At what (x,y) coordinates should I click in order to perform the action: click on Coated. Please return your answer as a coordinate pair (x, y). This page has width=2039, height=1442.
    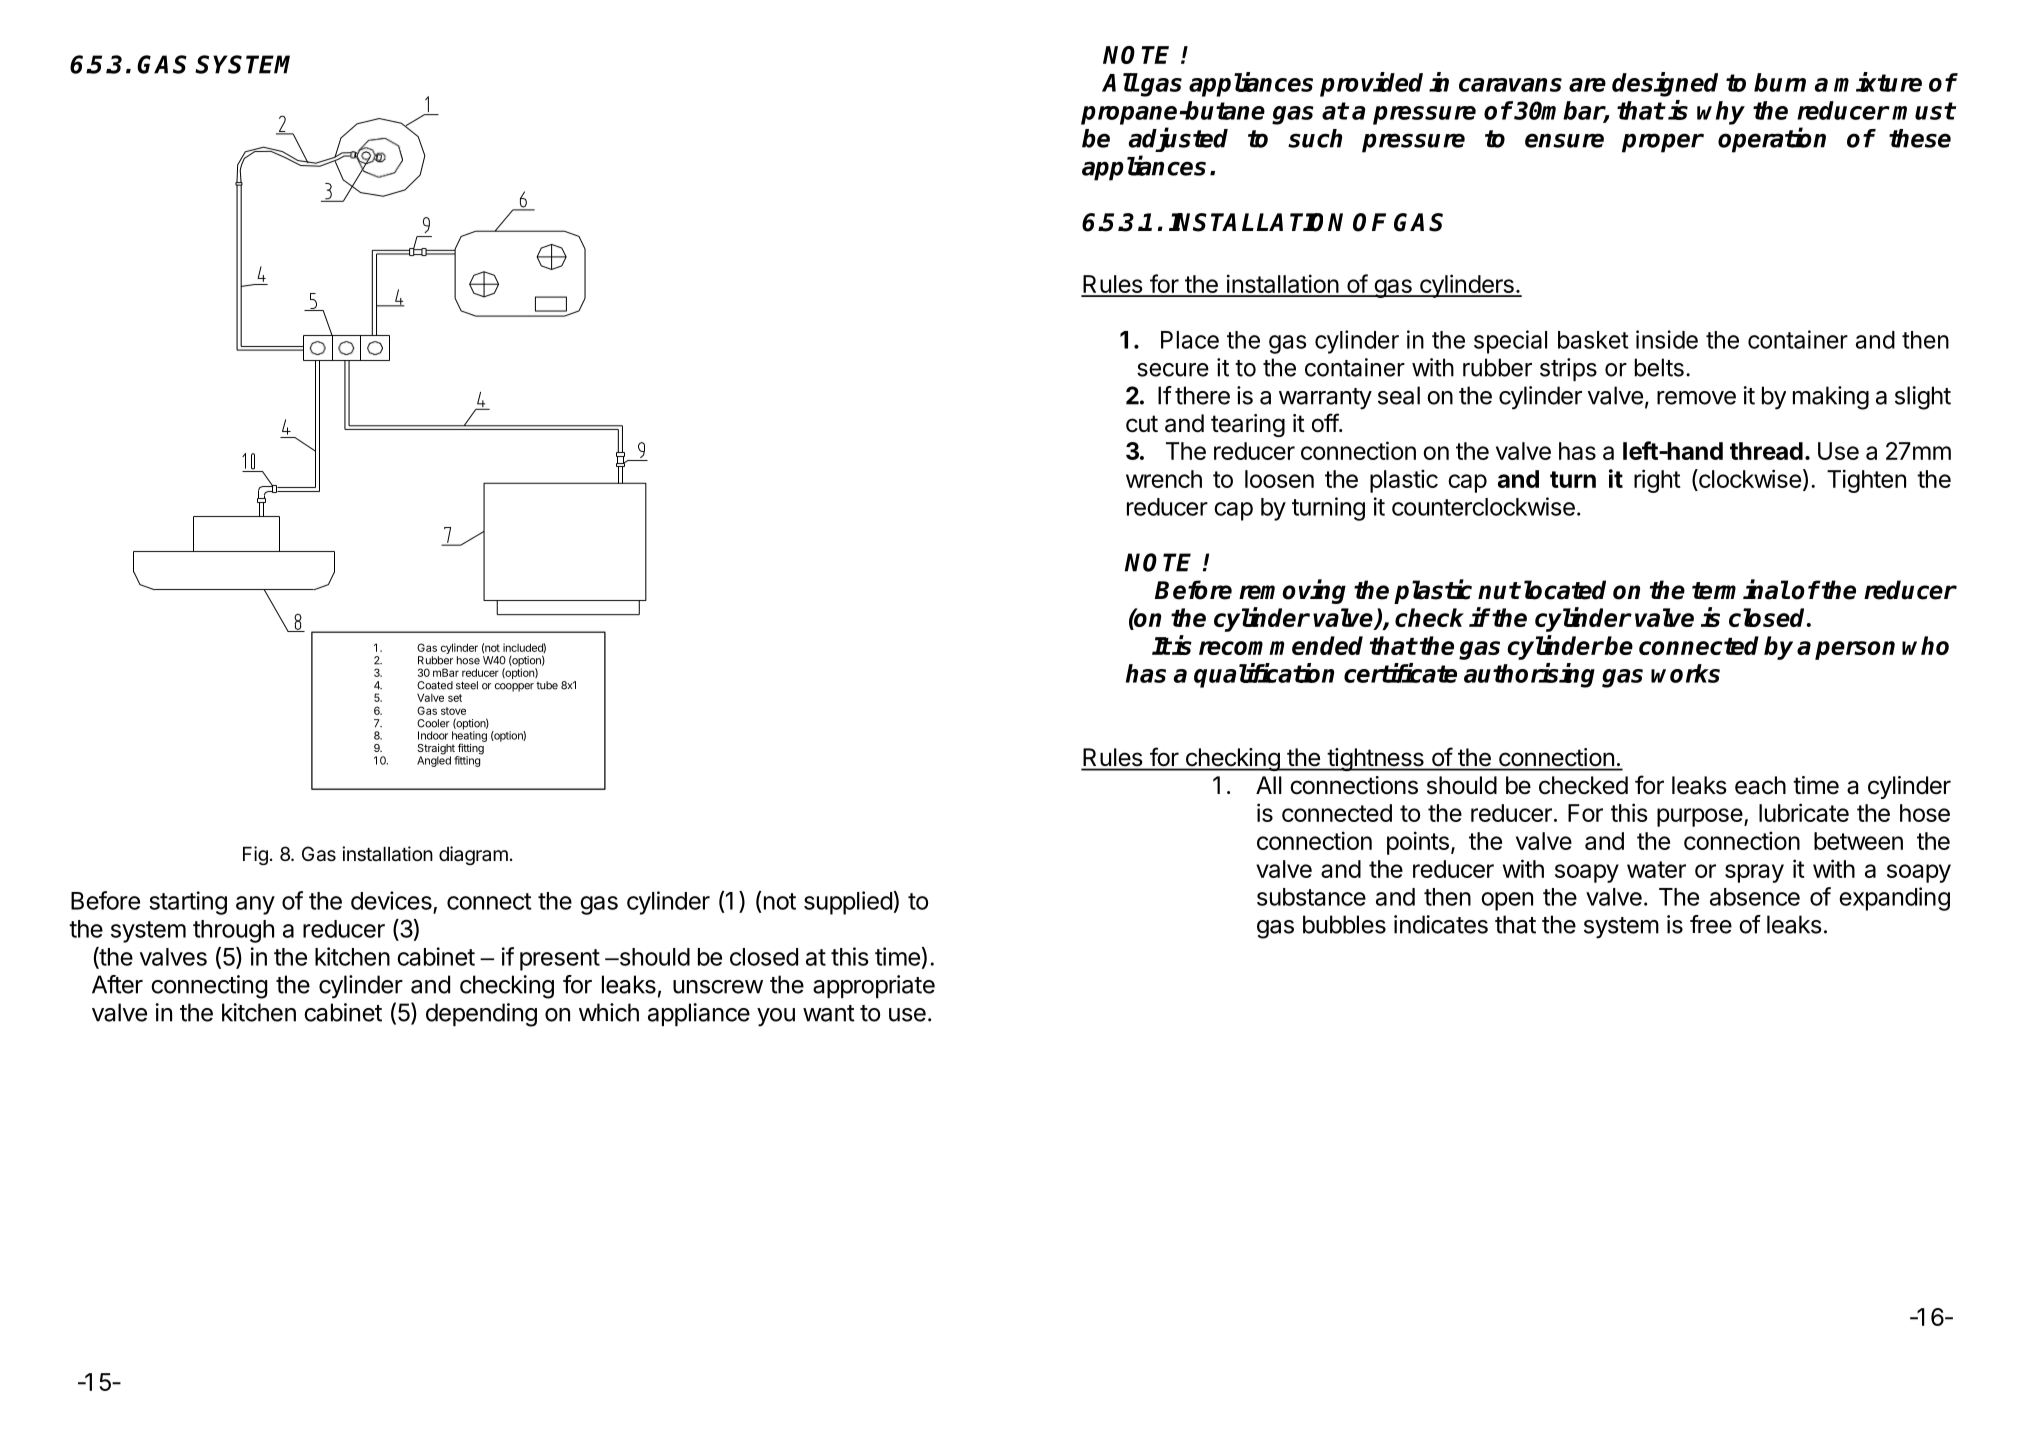
    Looking at the image, I should click on (435, 685).
